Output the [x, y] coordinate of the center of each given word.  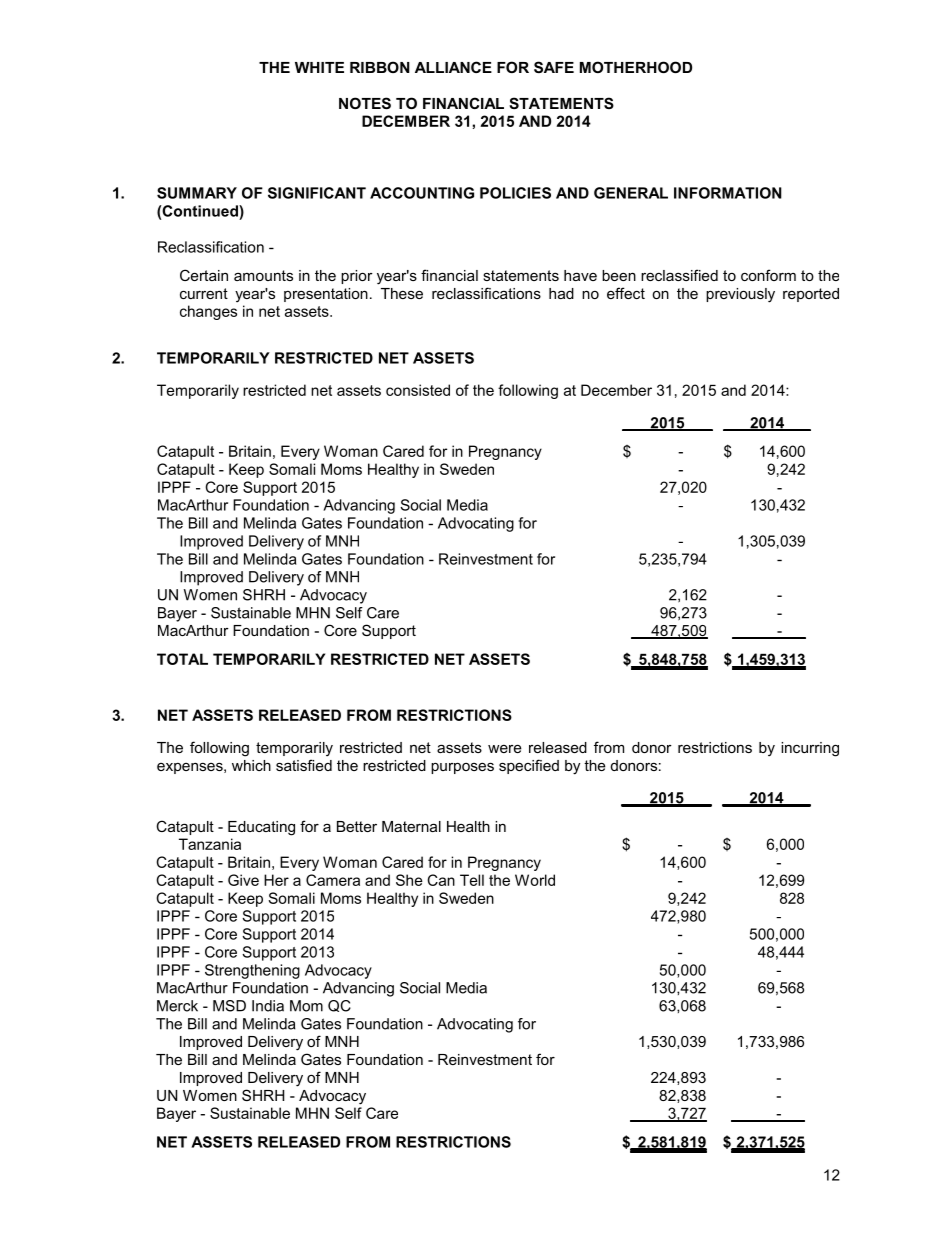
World [535, 880]
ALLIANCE [453, 67]
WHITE [319, 67]
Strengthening [252, 971]
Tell [472, 880]
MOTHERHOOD [636, 67]
